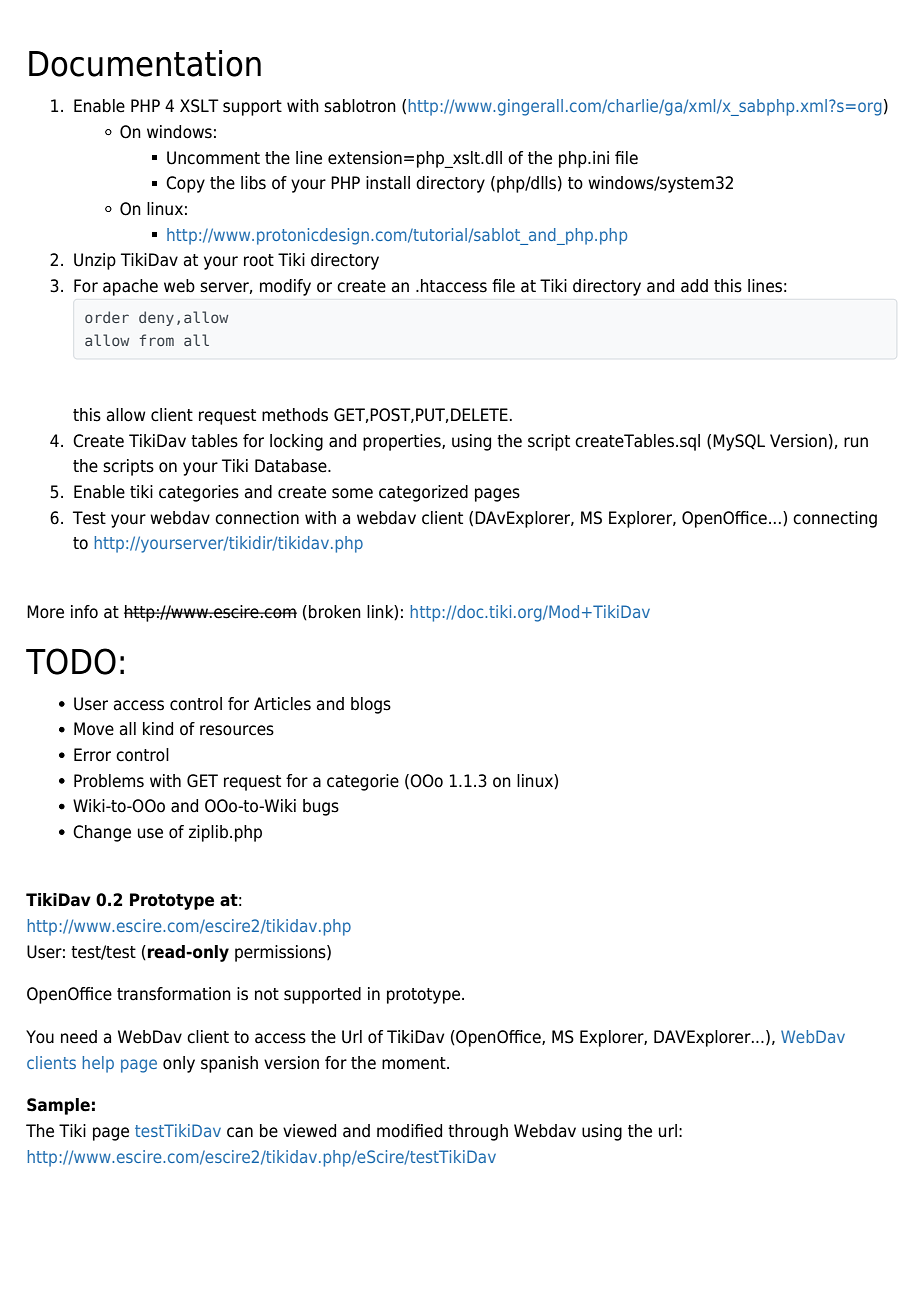 This image has height=1308, width=924. I want to click on add, so click(694, 286).
